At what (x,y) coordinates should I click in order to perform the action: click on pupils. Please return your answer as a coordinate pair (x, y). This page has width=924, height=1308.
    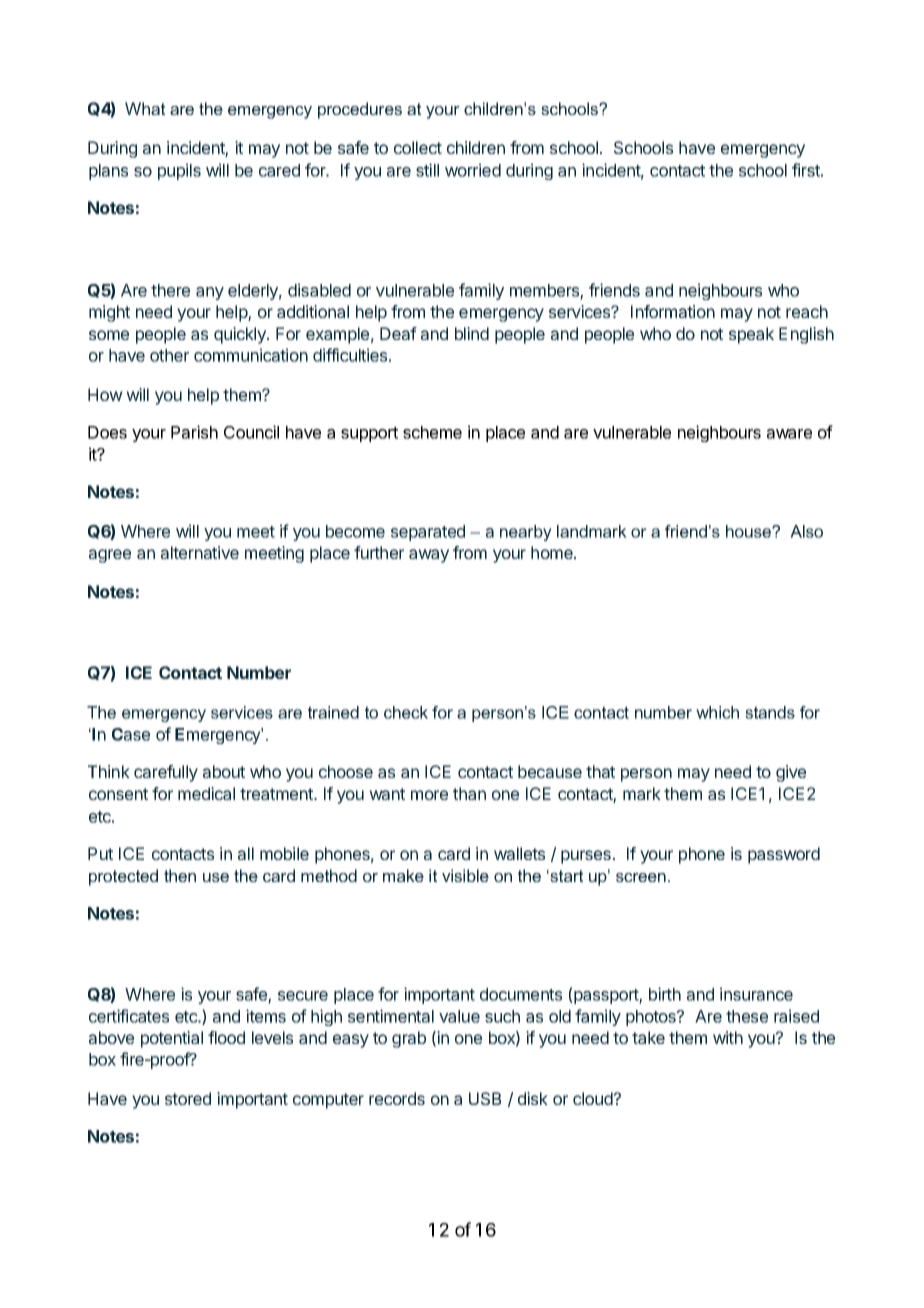
    Looking at the image, I should click on (179, 171).
